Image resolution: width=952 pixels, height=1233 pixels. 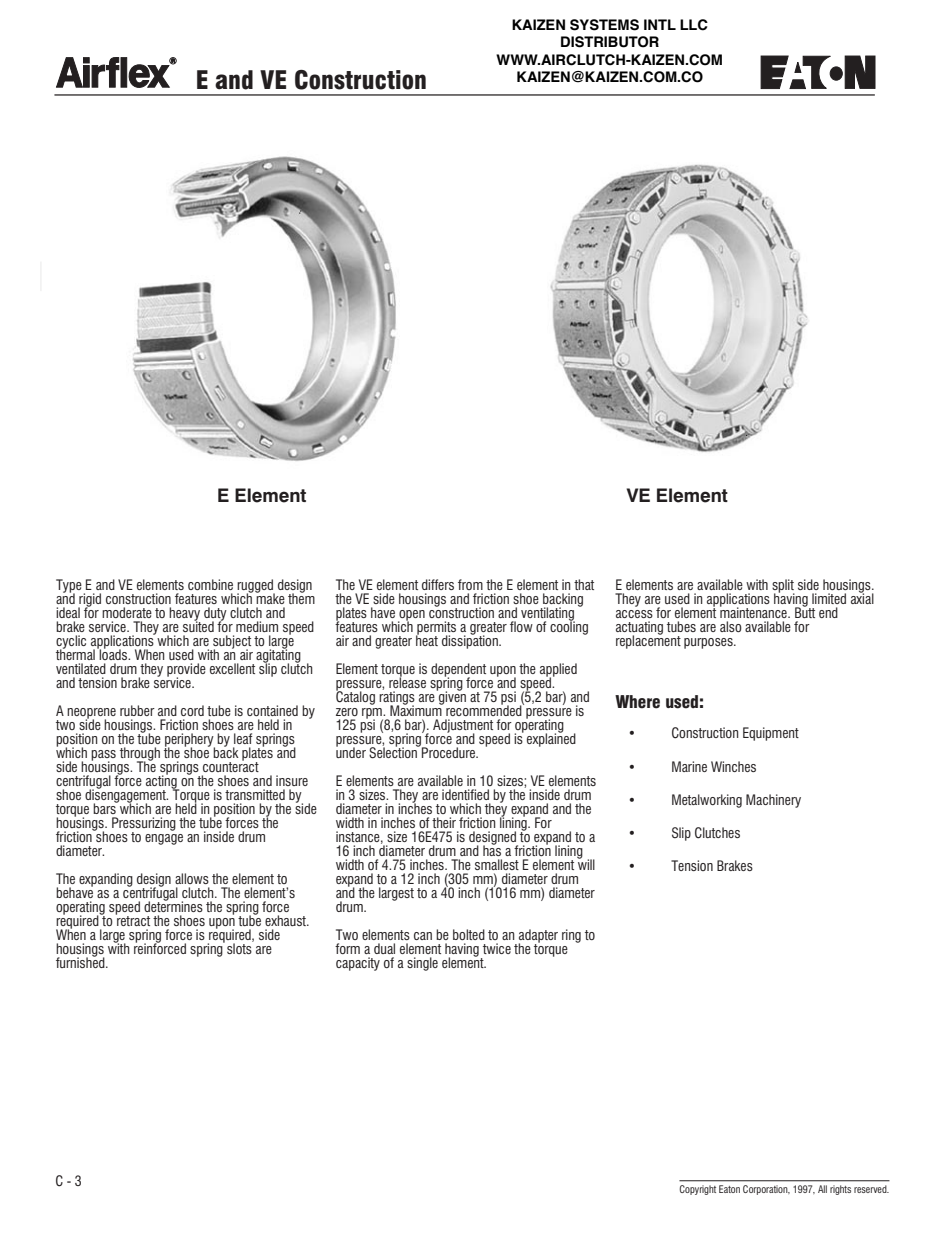 What do you see at coordinates (783, 587) in the screenshot?
I see `split` at bounding box center [783, 587].
